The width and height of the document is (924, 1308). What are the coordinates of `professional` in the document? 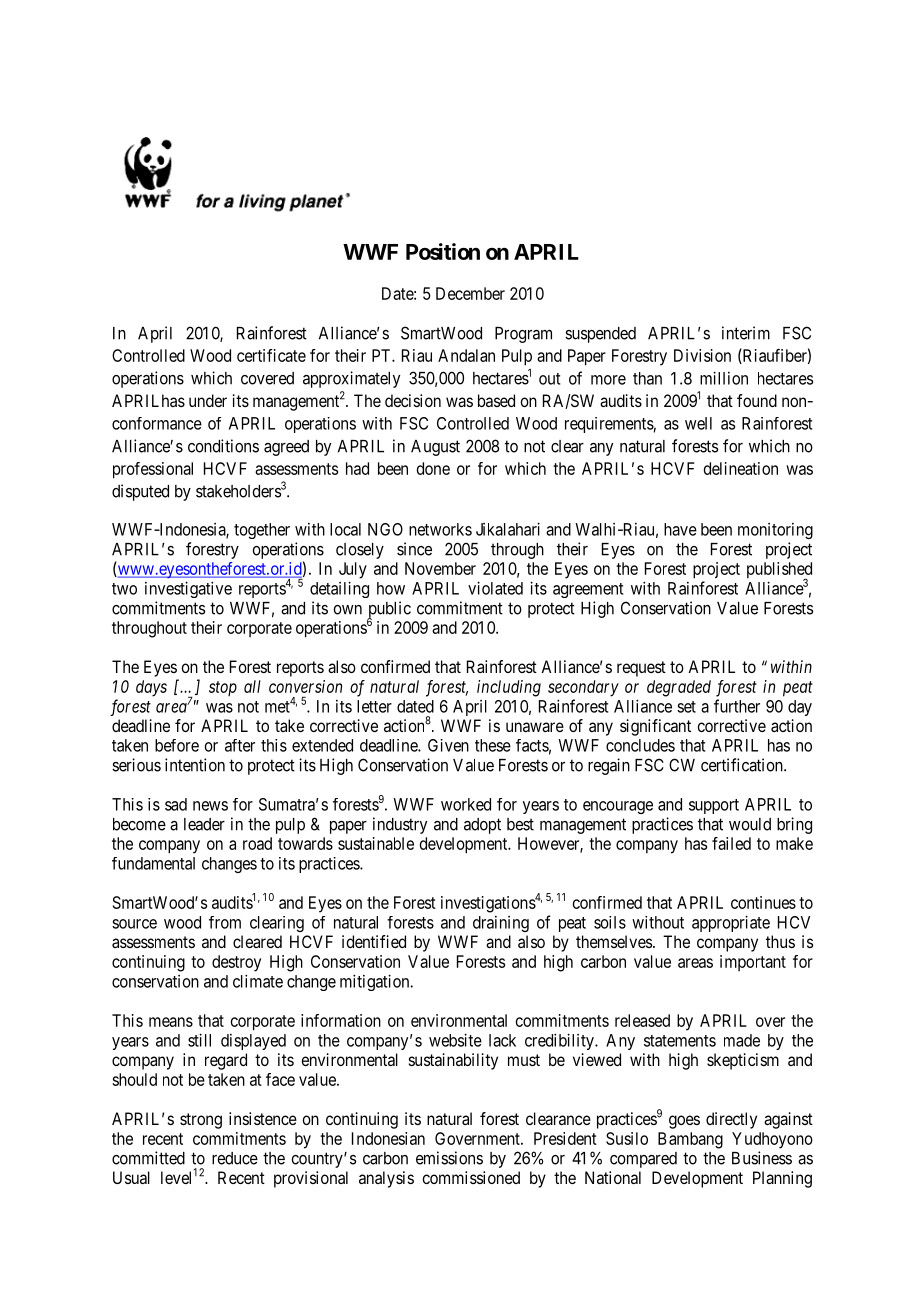 It's located at (153, 470).
